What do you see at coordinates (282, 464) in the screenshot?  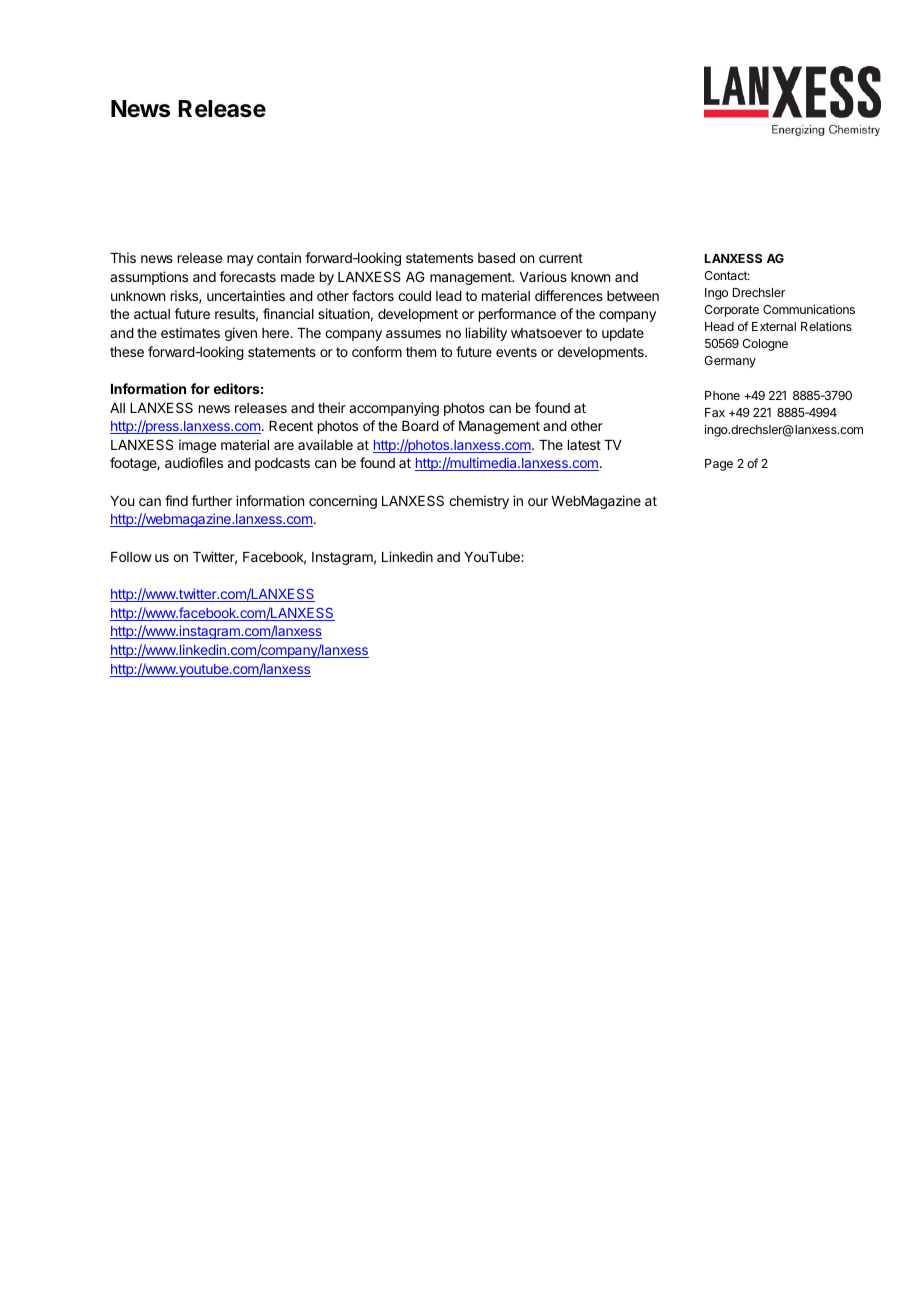 I see `podcasts` at bounding box center [282, 464].
